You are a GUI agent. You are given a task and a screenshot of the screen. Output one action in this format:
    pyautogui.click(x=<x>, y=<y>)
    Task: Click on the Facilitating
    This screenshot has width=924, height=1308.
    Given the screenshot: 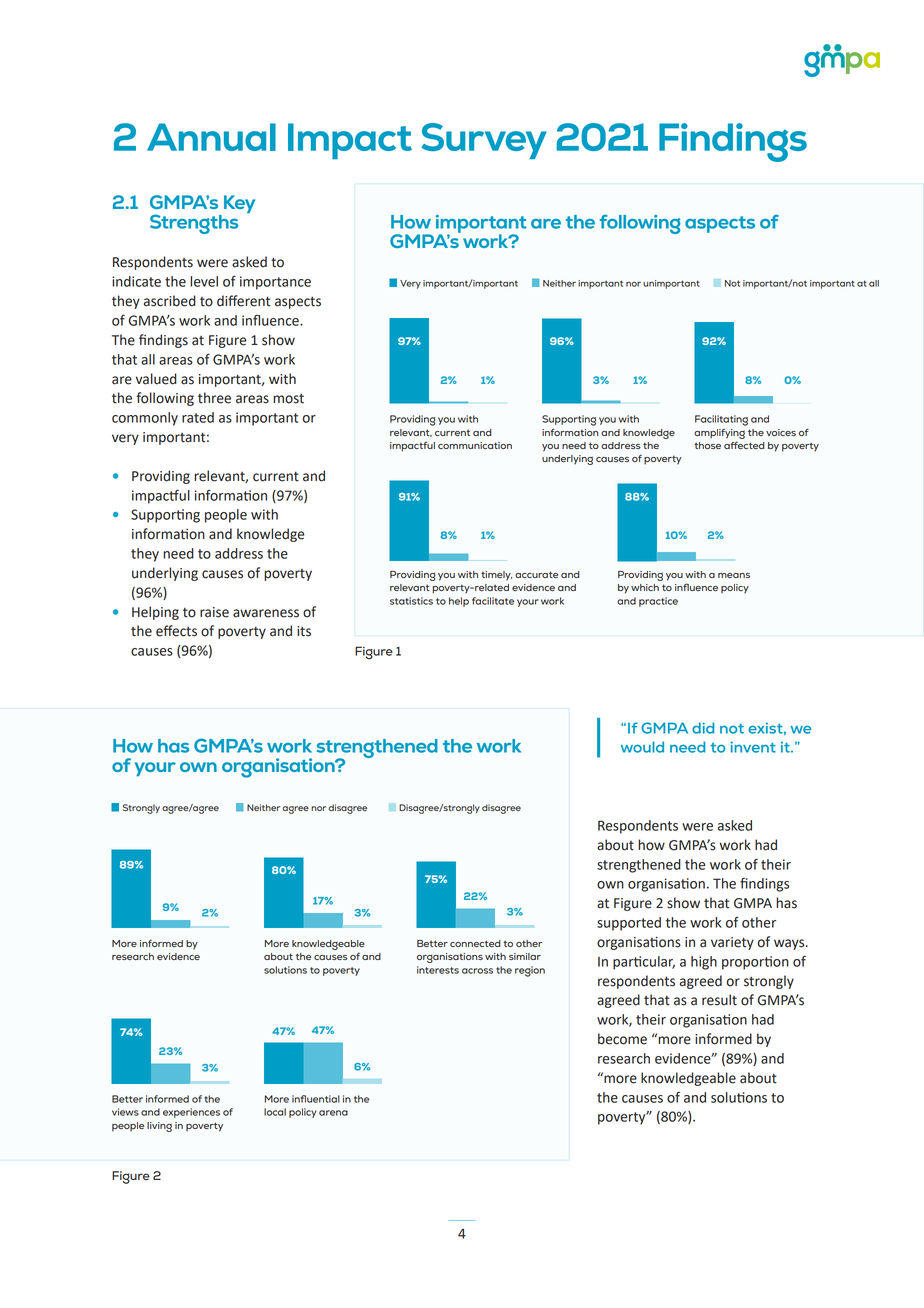 What is the action you would take?
    pyautogui.click(x=721, y=420)
